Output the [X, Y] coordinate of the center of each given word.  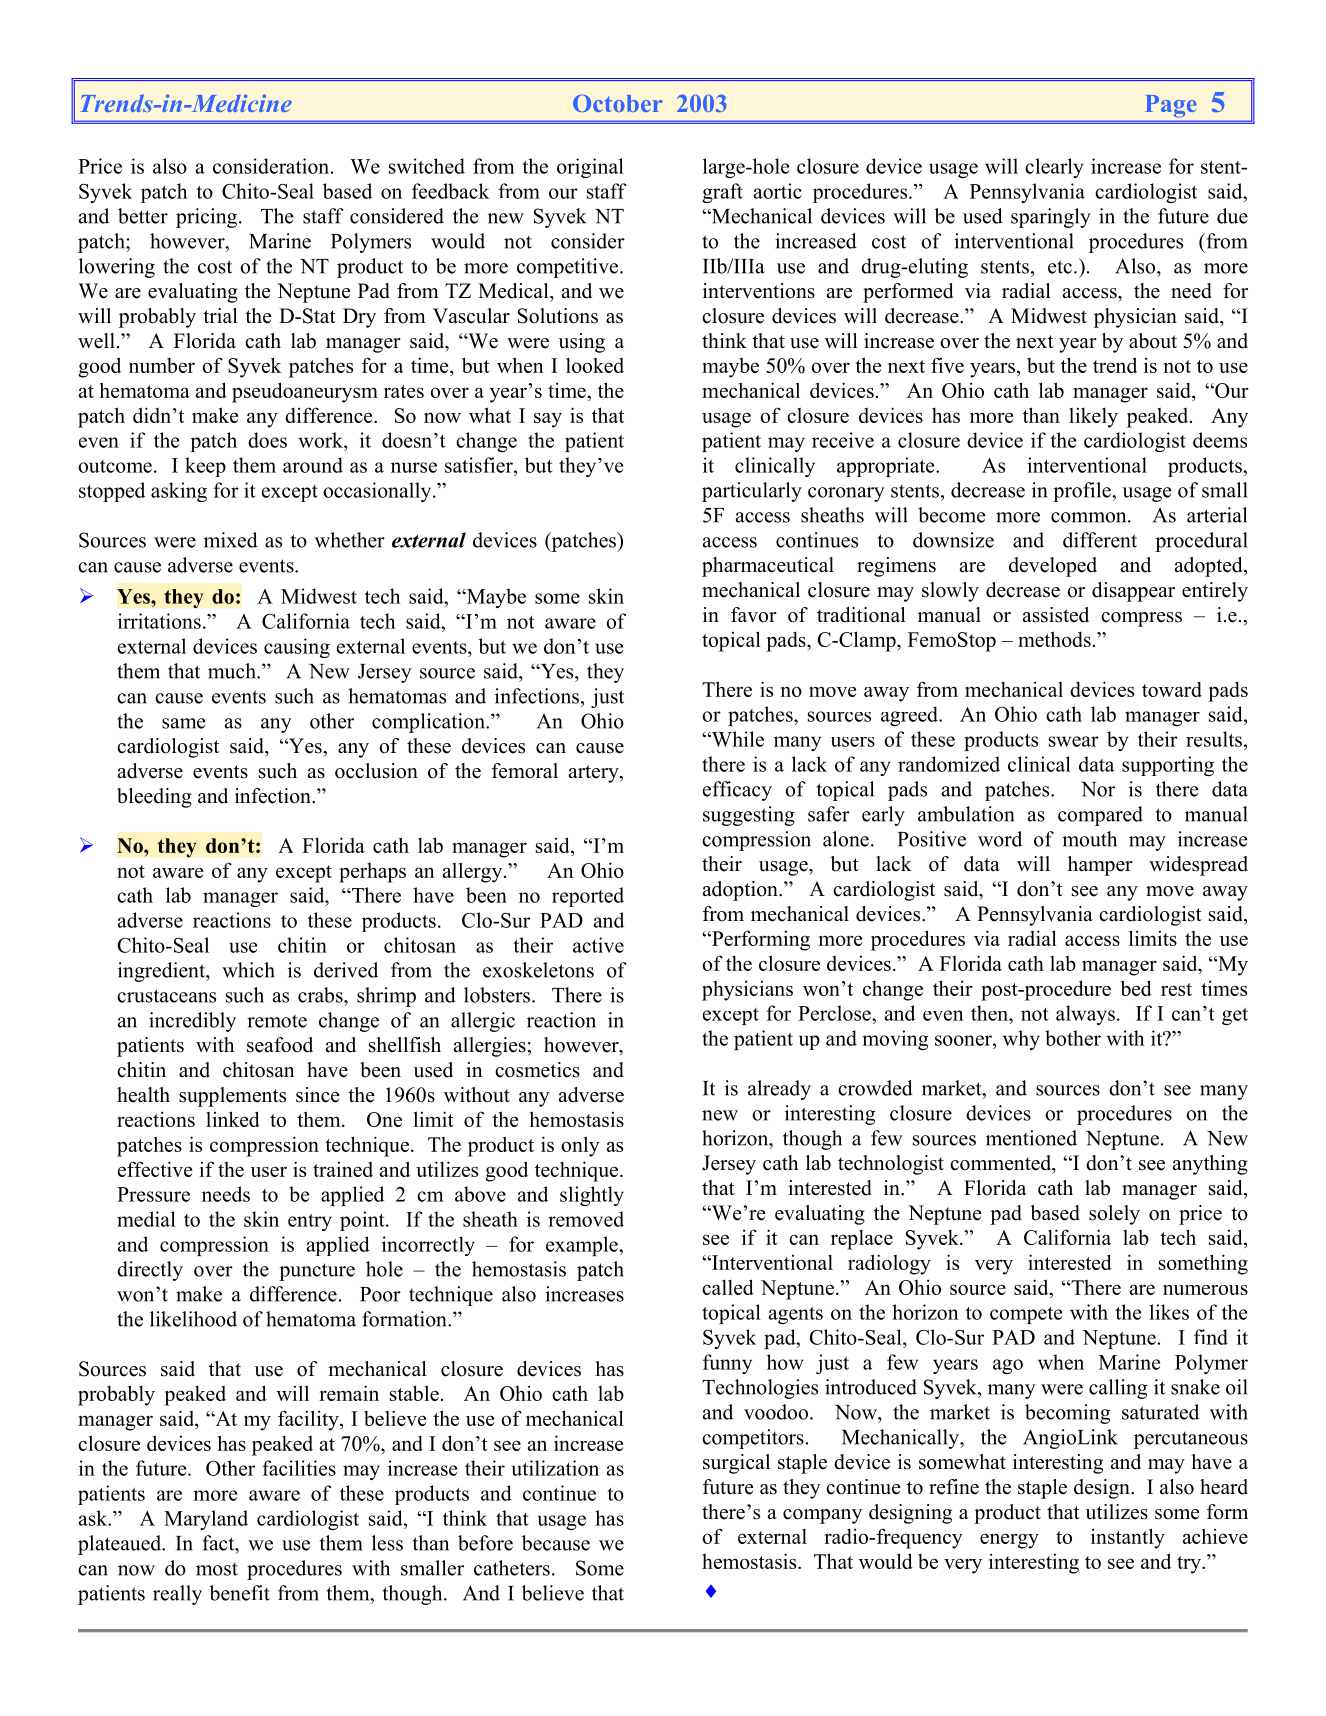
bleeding [154, 798]
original [590, 168]
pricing [206, 218]
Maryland [206, 1520]
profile [1083, 492]
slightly [592, 1196]
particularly [752, 492]
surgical [736, 1464]
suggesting [749, 816]
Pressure [153, 1194]
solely [1114, 1215]
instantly [1128, 1538]
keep [205, 467]
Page [1171, 106]
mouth [1089, 839]
